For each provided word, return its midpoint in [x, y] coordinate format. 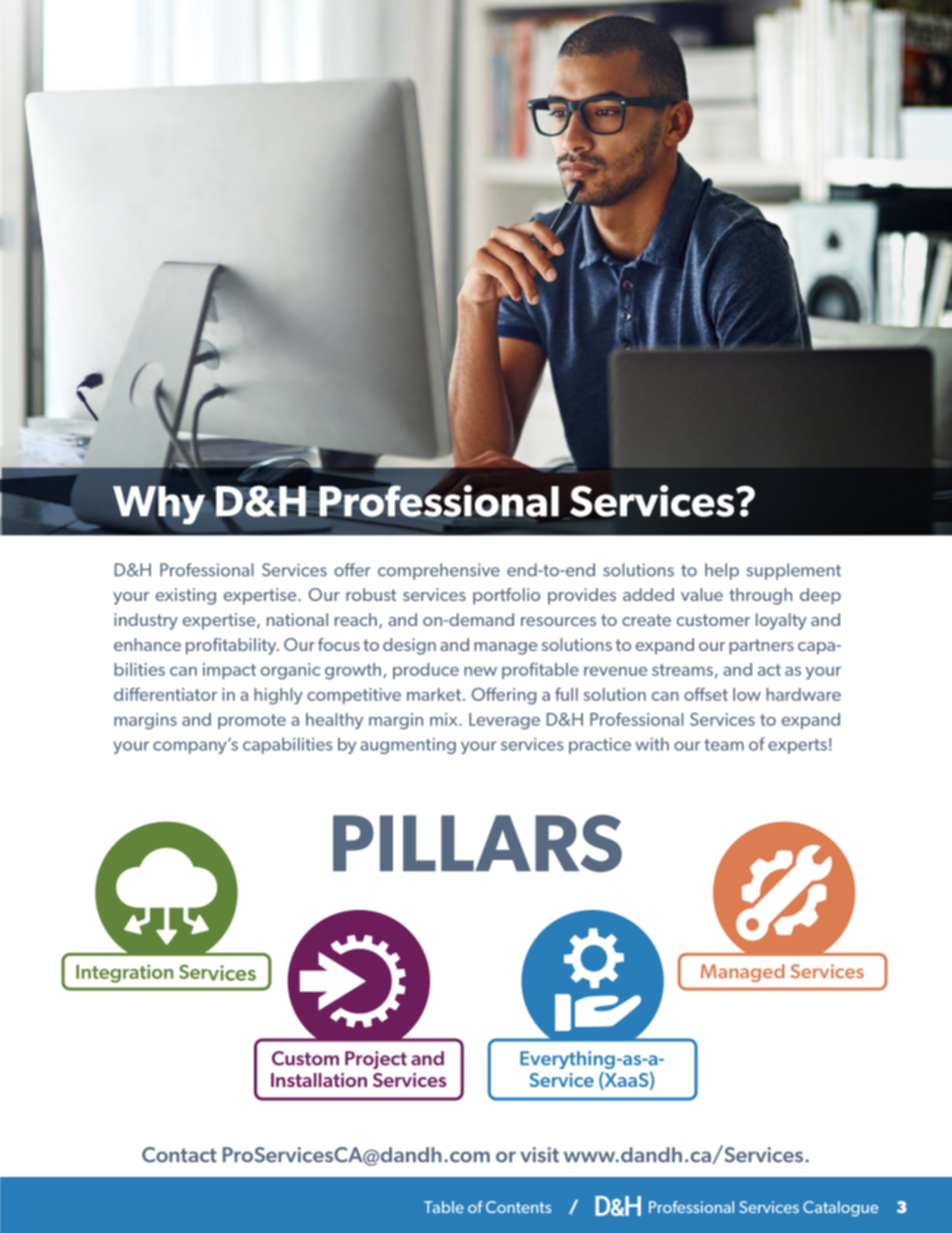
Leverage [504, 721]
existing [186, 596]
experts [797, 746]
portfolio [506, 596]
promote [252, 721]
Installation [319, 1080]
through [760, 596]
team [724, 745]
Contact [179, 1155]
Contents [518, 1207]
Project [376, 1060]
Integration [124, 973]
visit [539, 1155]
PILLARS [477, 843]
